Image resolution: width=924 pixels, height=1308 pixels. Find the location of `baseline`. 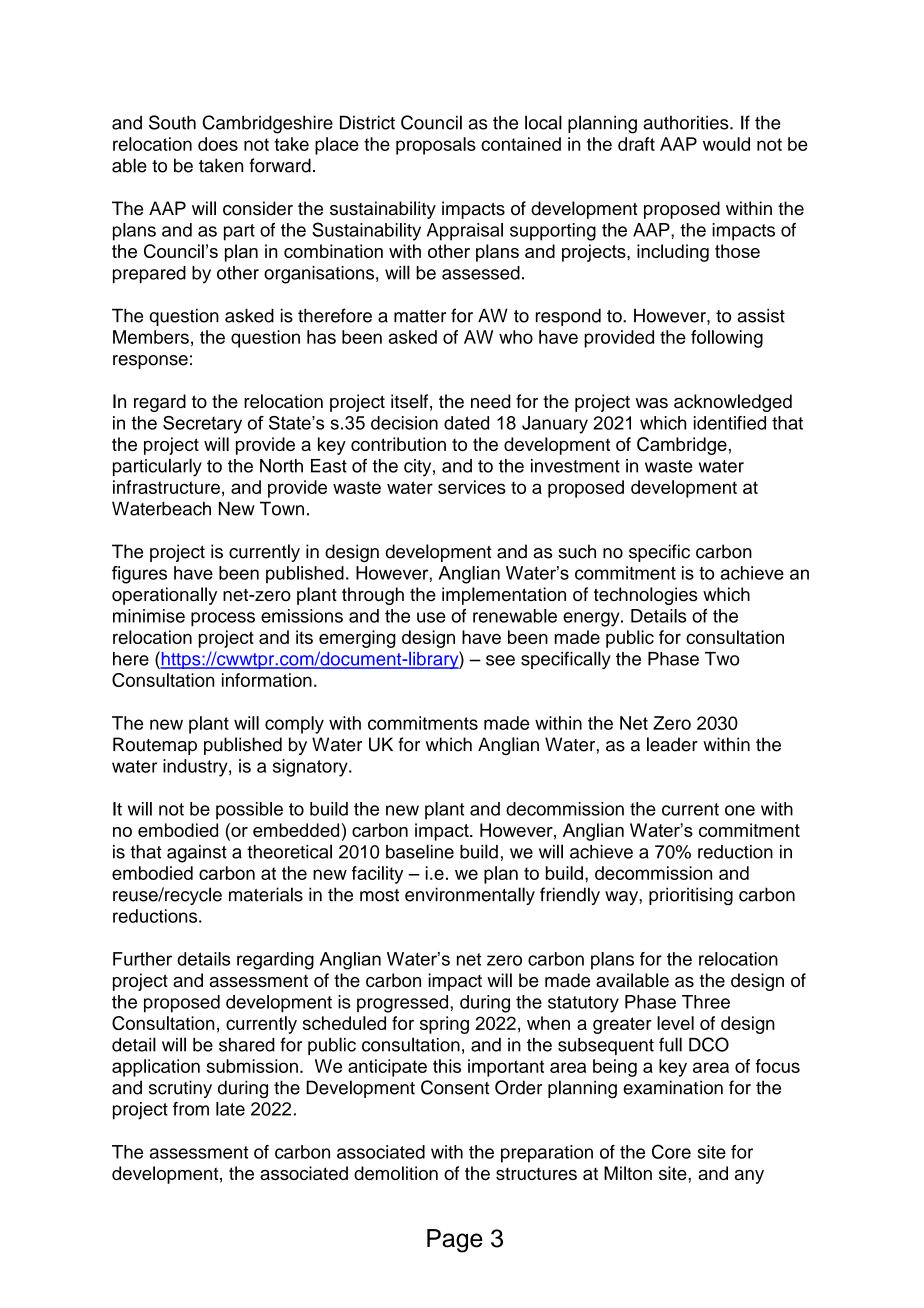

baseline is located at coordinates (420, 851).
